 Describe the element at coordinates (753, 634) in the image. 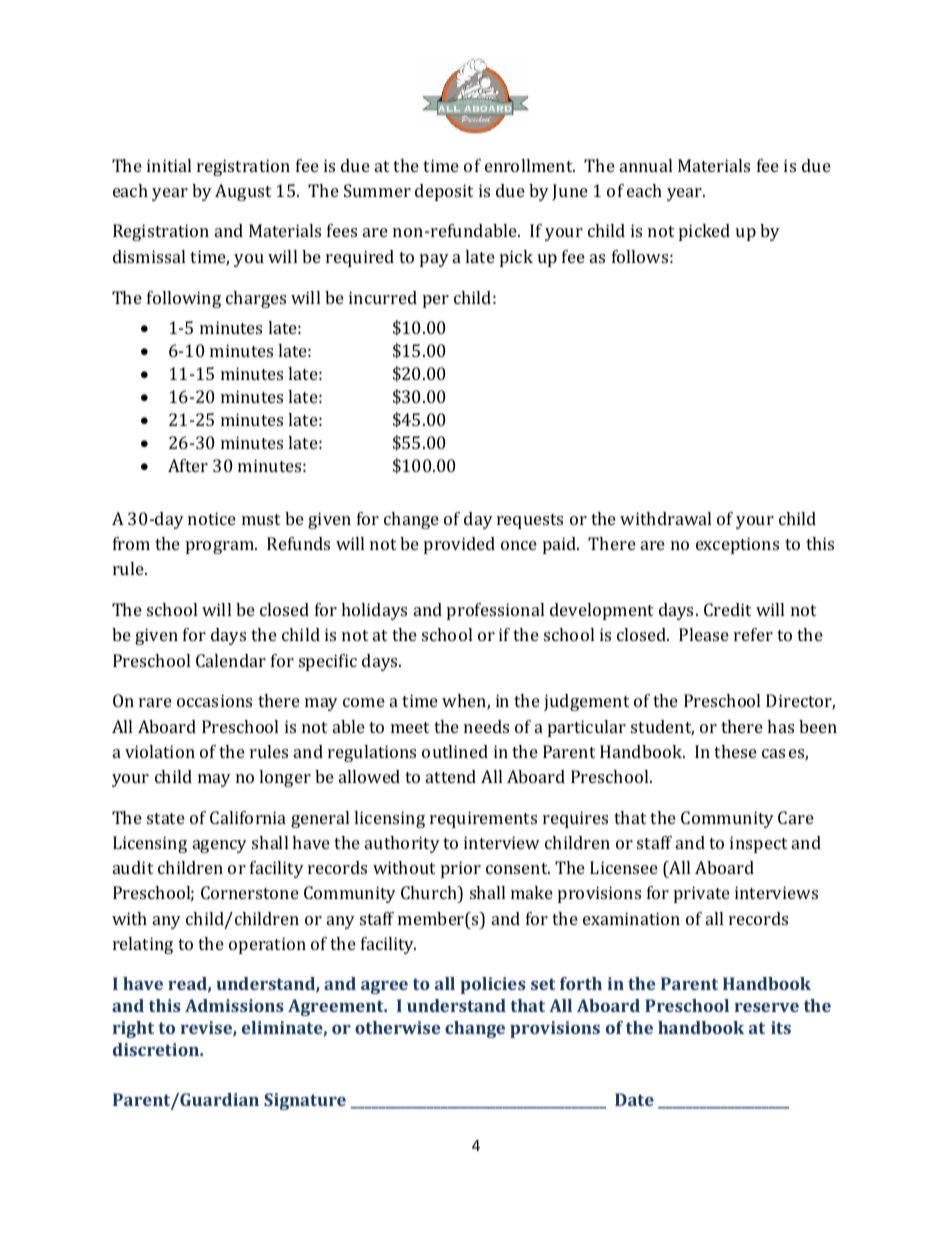

I see `refer` at that location.
